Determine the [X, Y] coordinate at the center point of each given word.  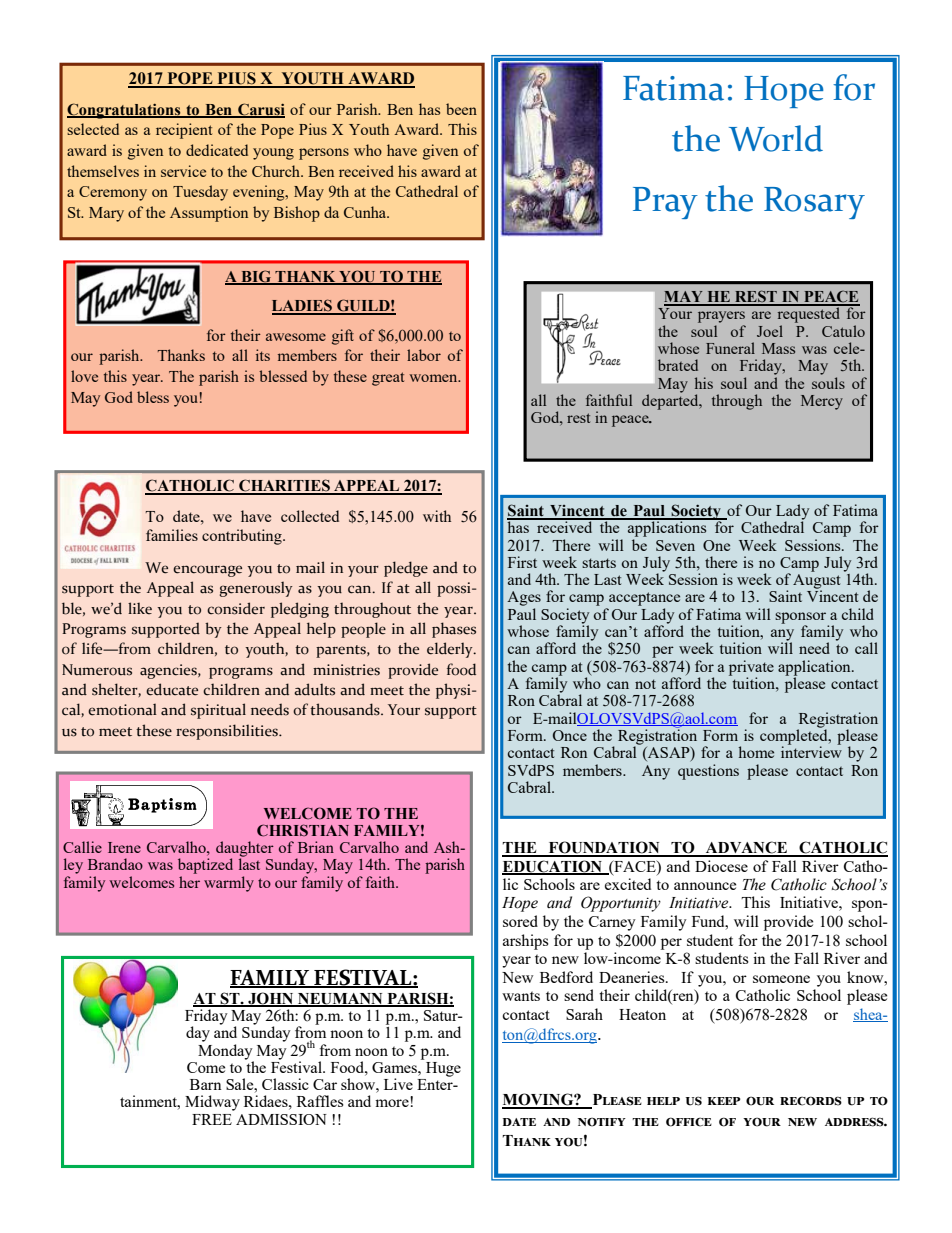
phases [454, 630]
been [461, 109]
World [776, 138]
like [140, 608]
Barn [206, 1084]
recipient [184, 131]
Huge [443, 1069]
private [751, 669]
